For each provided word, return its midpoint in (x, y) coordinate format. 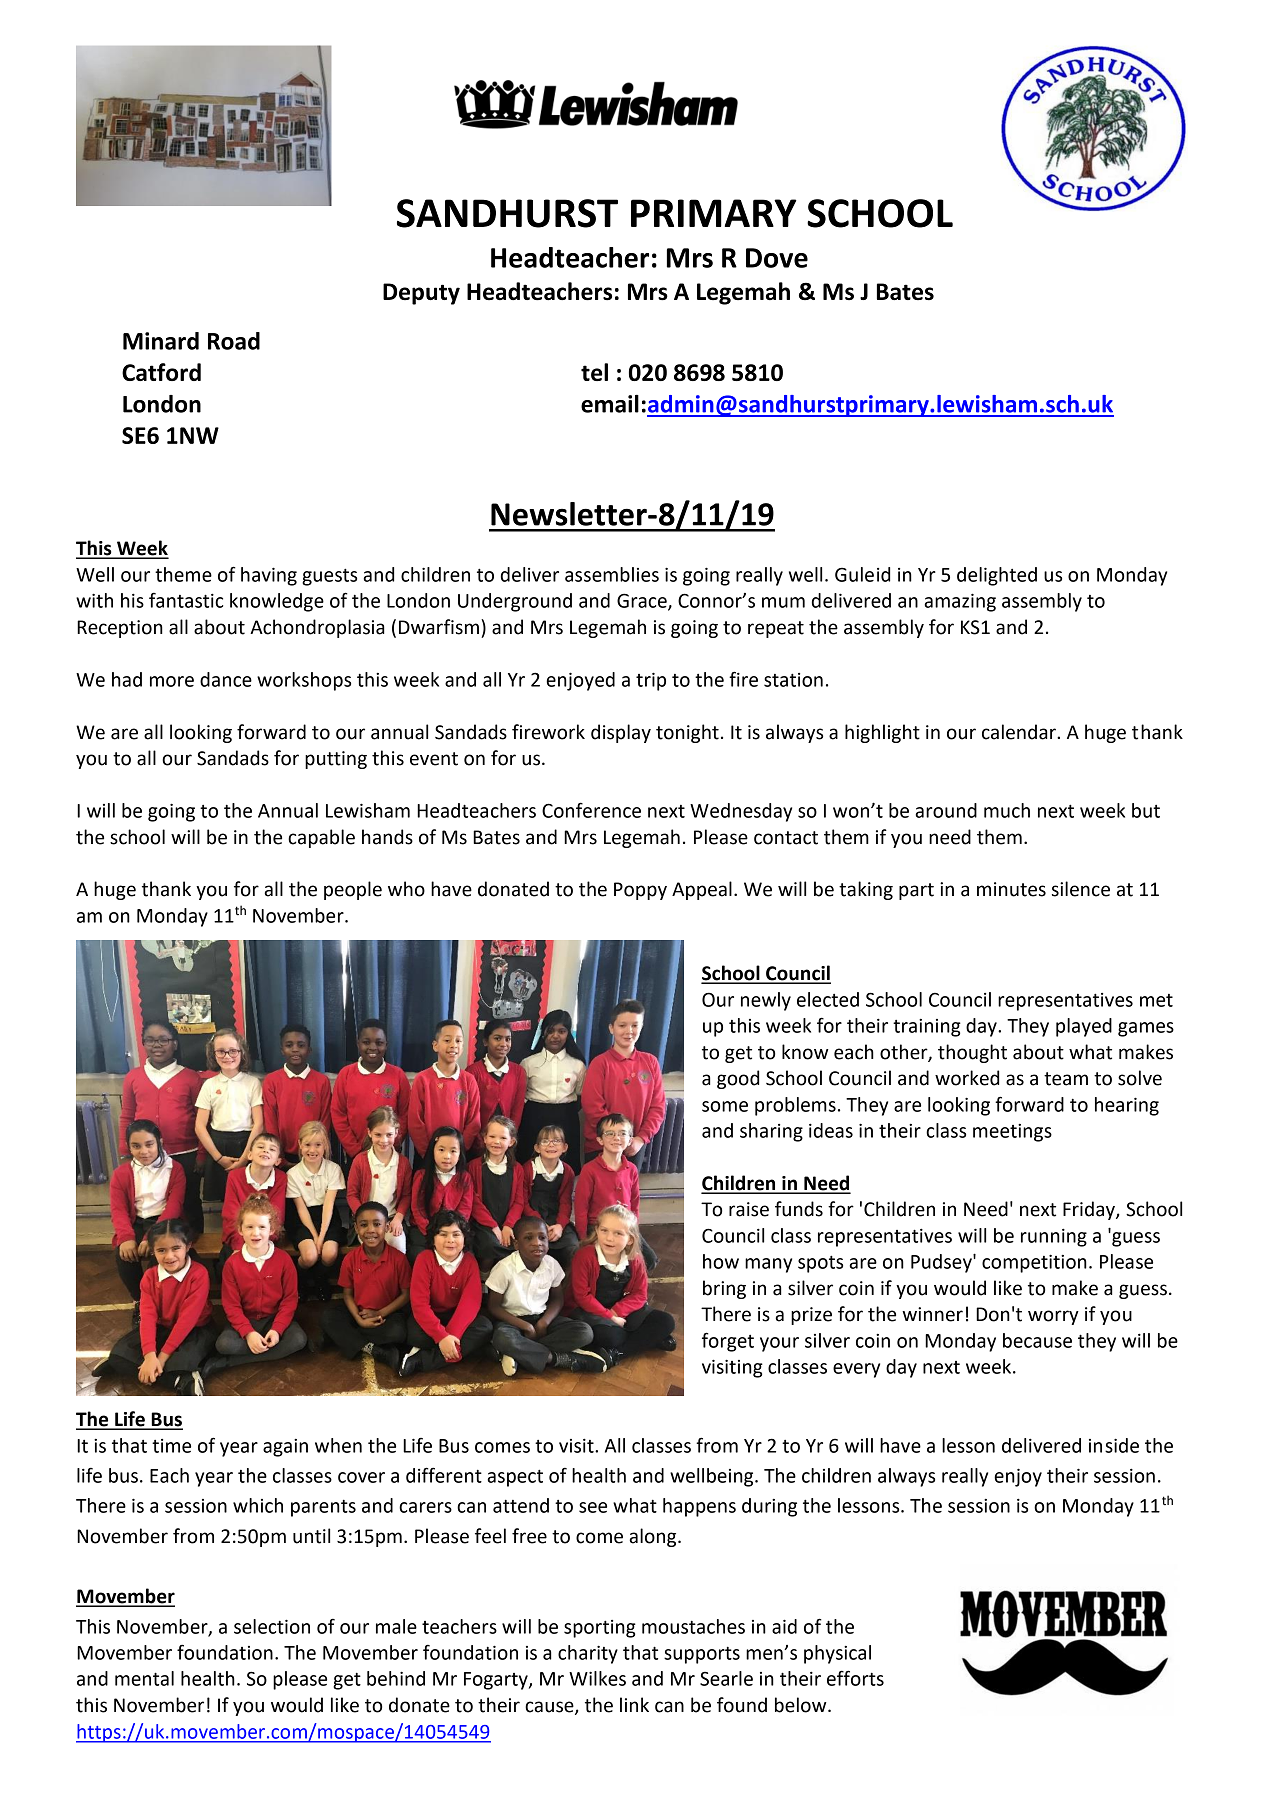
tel (594, 372)
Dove (777, 258)
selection (272, 1626)
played (1084, 1027)
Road (234, 341)
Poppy (640, 891)
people (353, 890)
